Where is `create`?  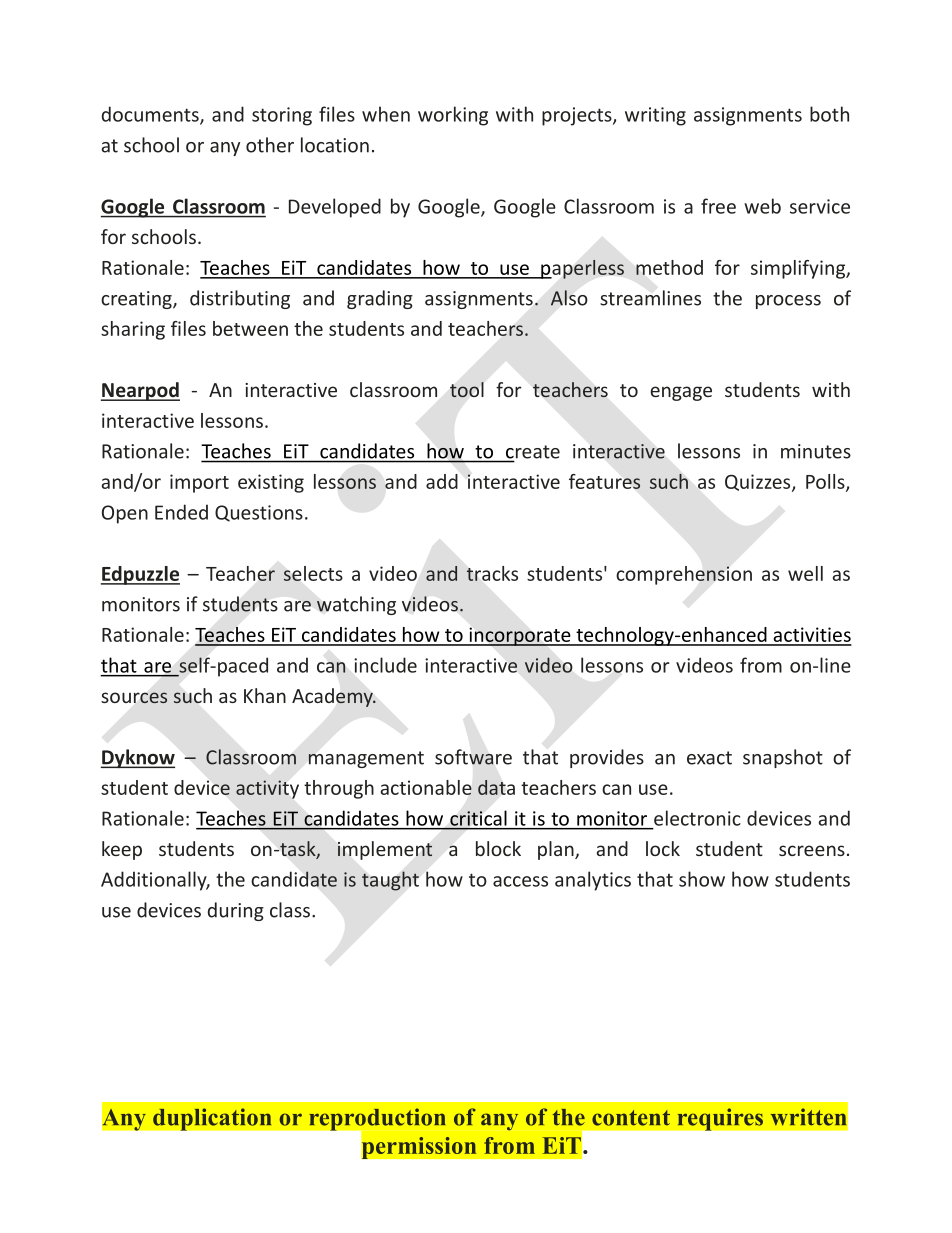
create is located at coordinates (532, 453).
